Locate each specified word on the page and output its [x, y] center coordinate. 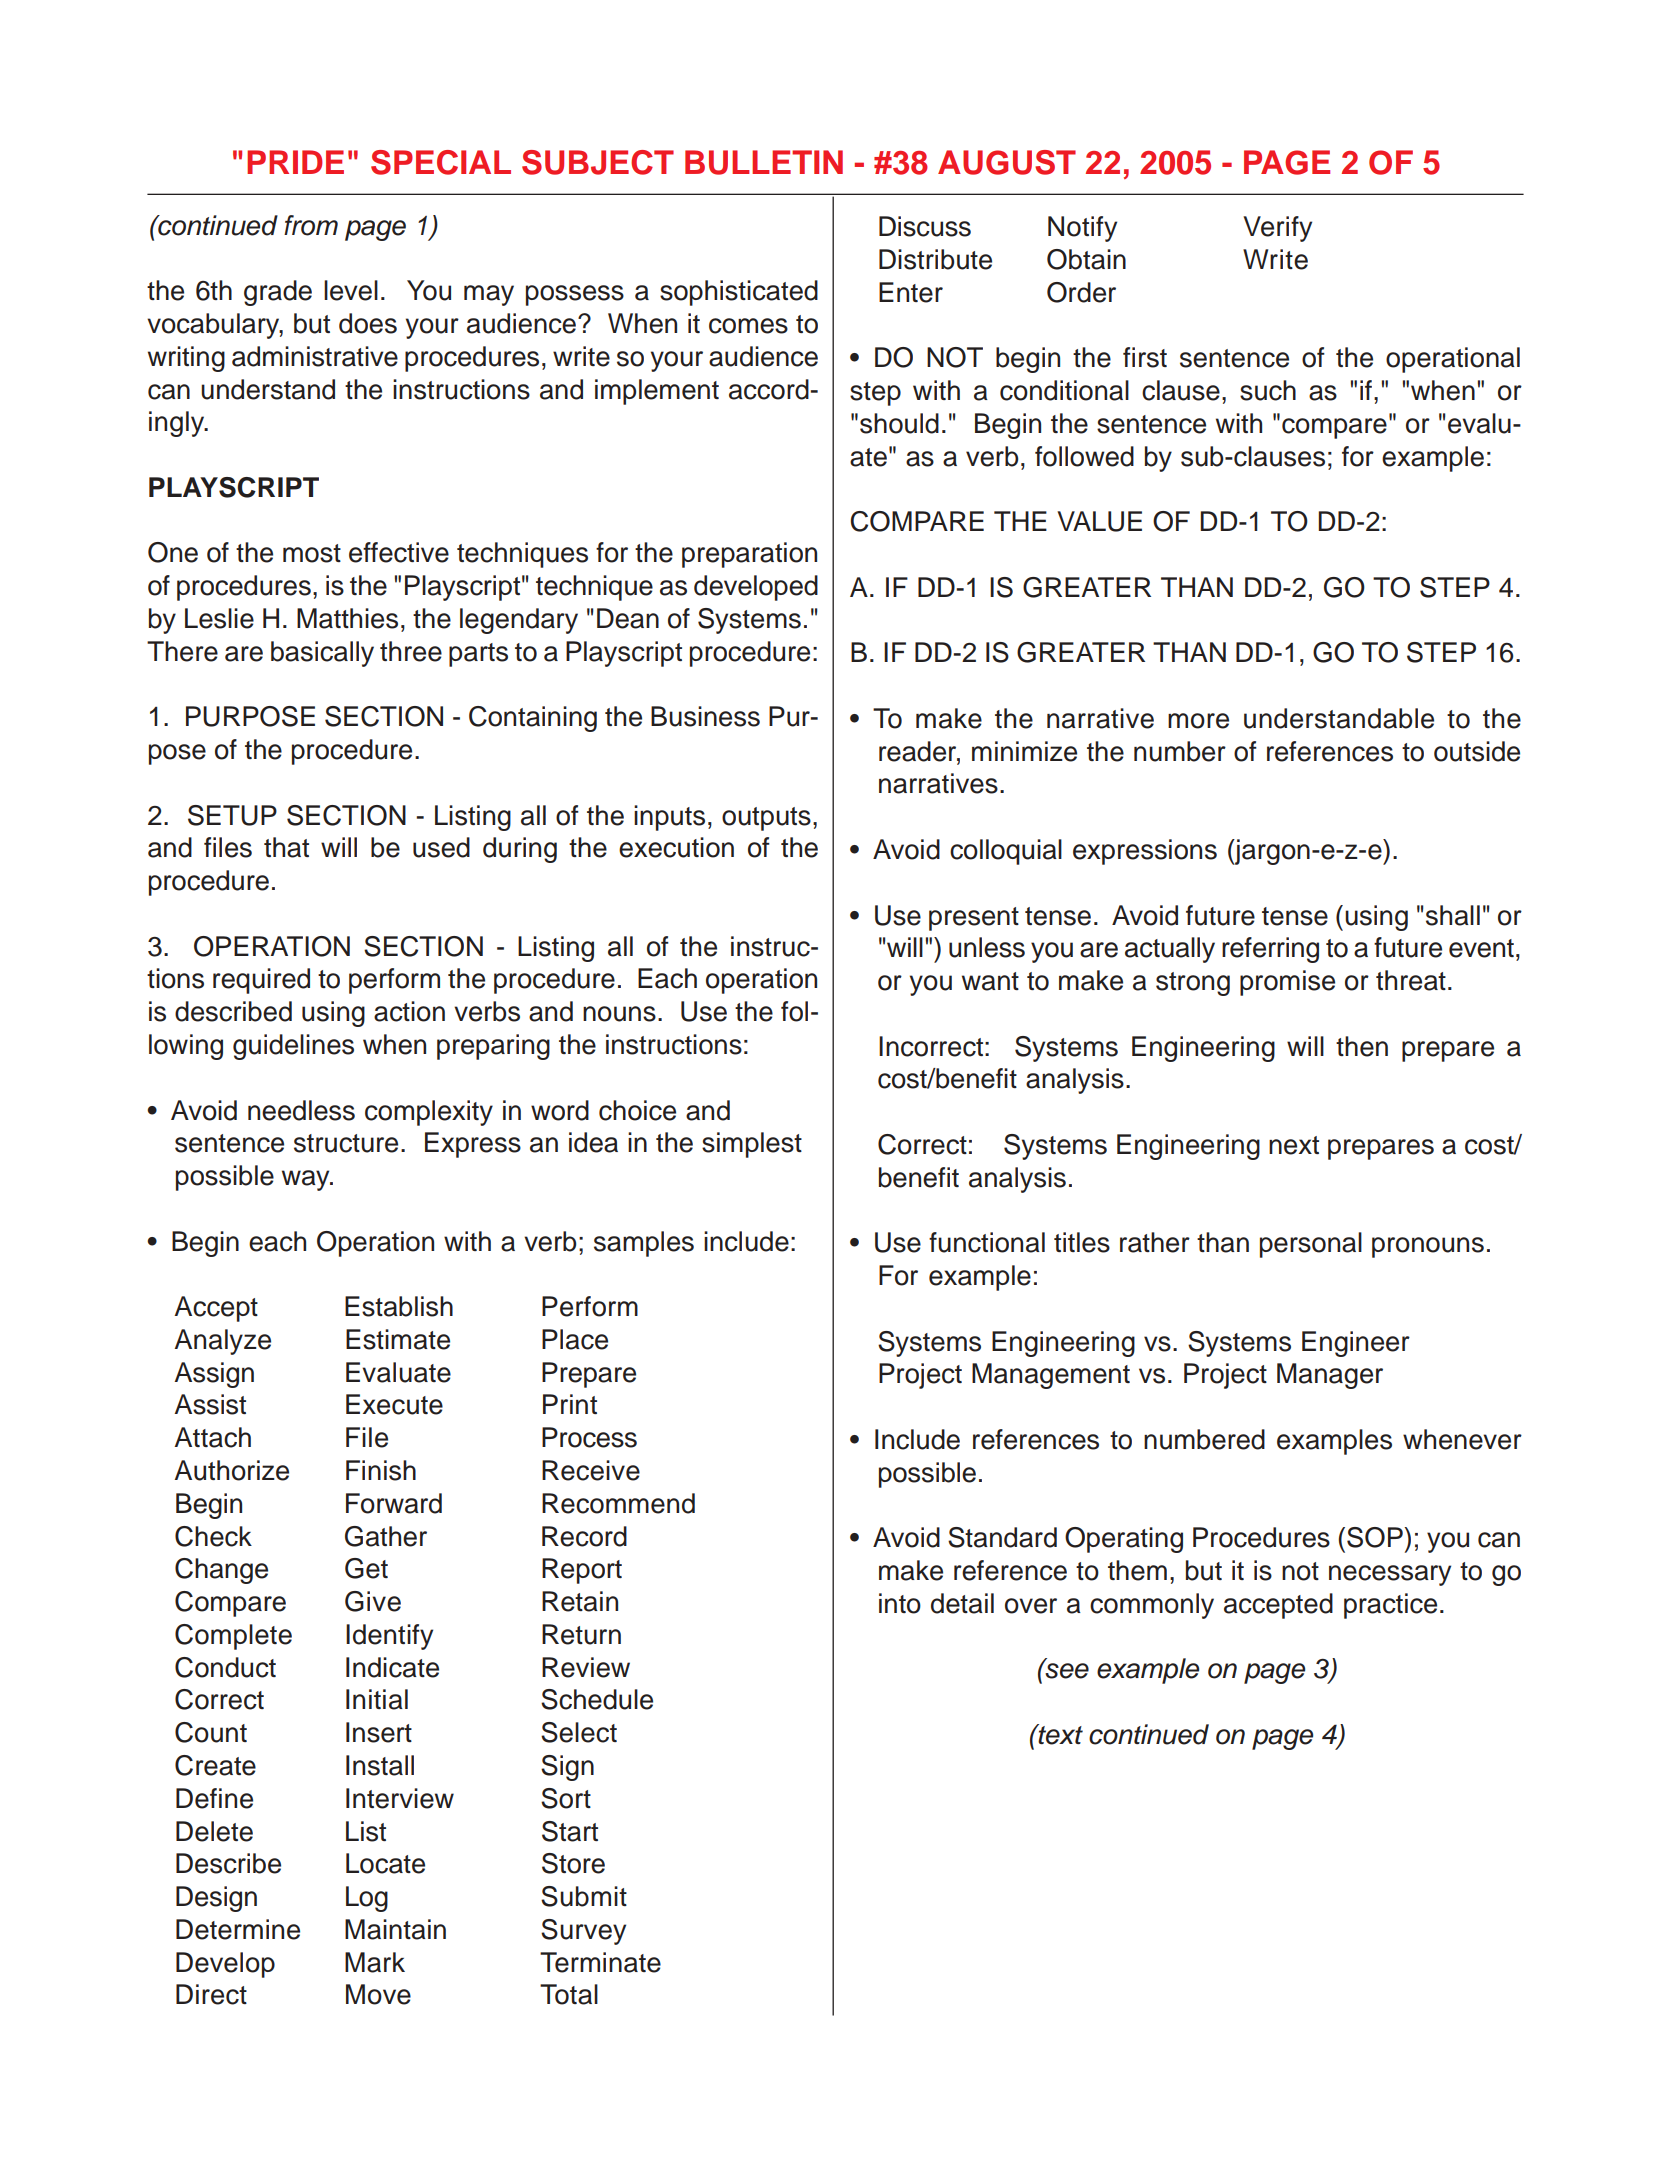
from [311, 225]
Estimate [398, 1339]
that [286, 847]
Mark [375, 1962]
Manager [1330, 1376]
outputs [766, 819]
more [1198, 721]
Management [1051, 1376]
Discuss [925, 226]
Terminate [600, 1962]
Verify [1277, 229]
